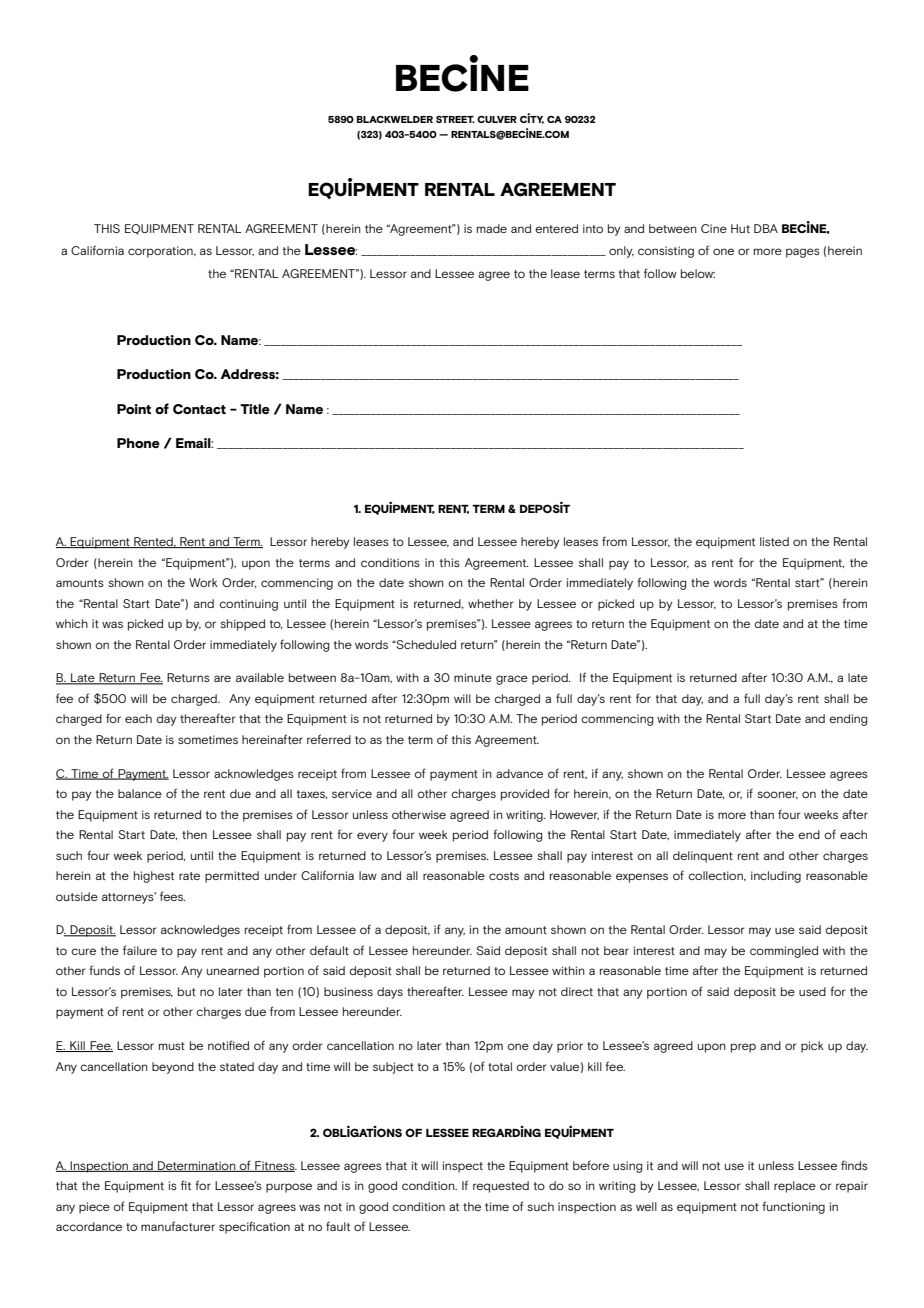 The height and width of the image is (1308, 924). What do you see at coordinates (161, 252) in the image?
I see `corporation` at bounding box center [161, 252].
